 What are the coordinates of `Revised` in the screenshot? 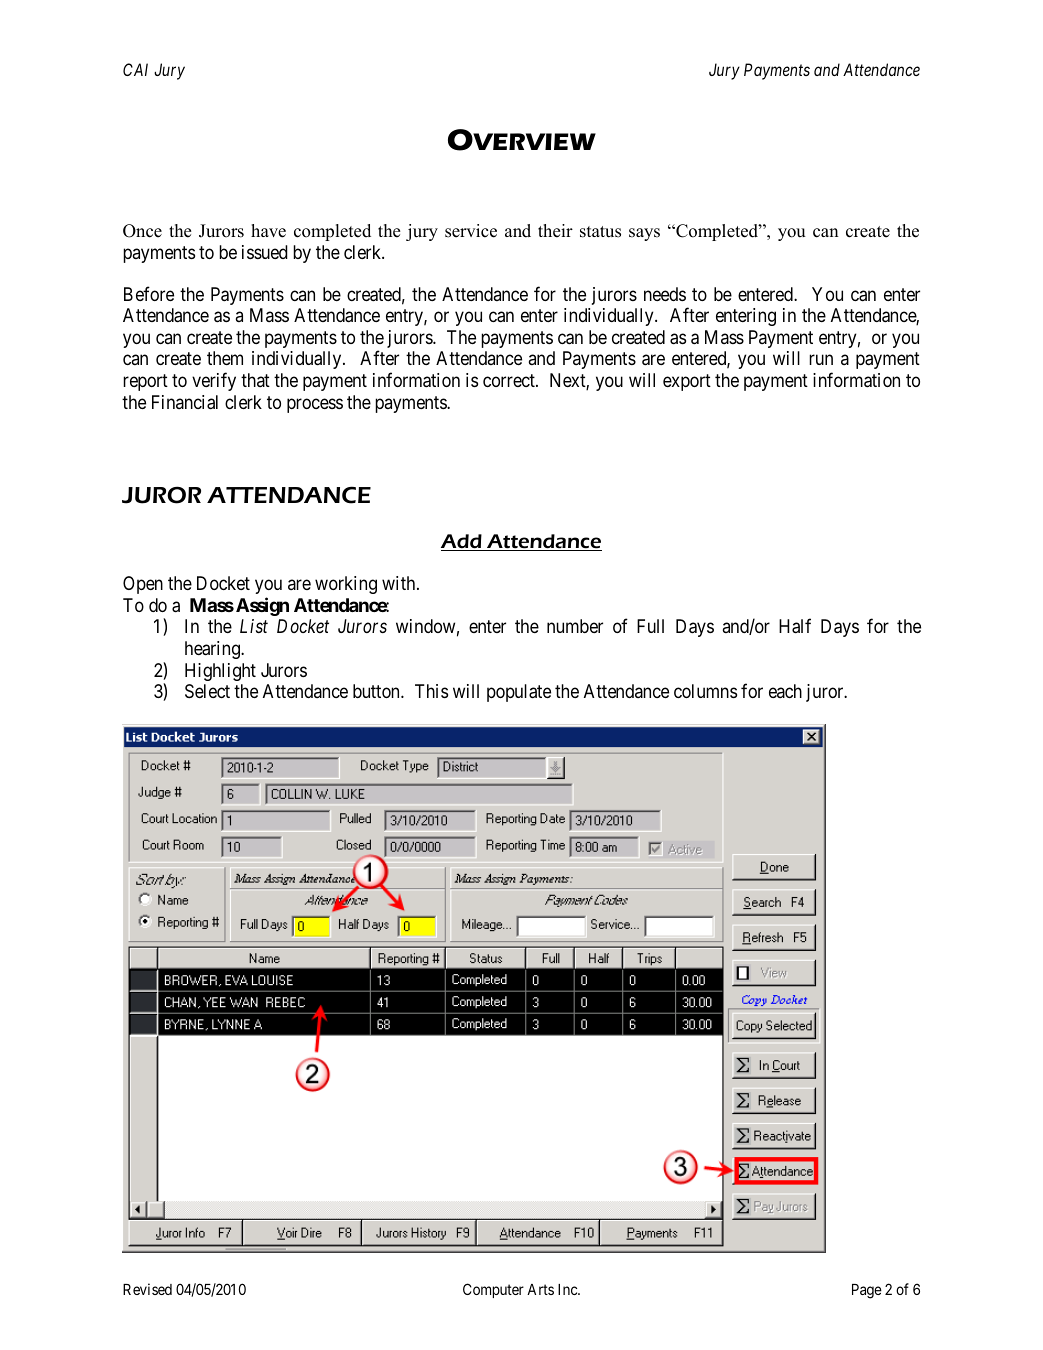 It's located at (147, 1289).
